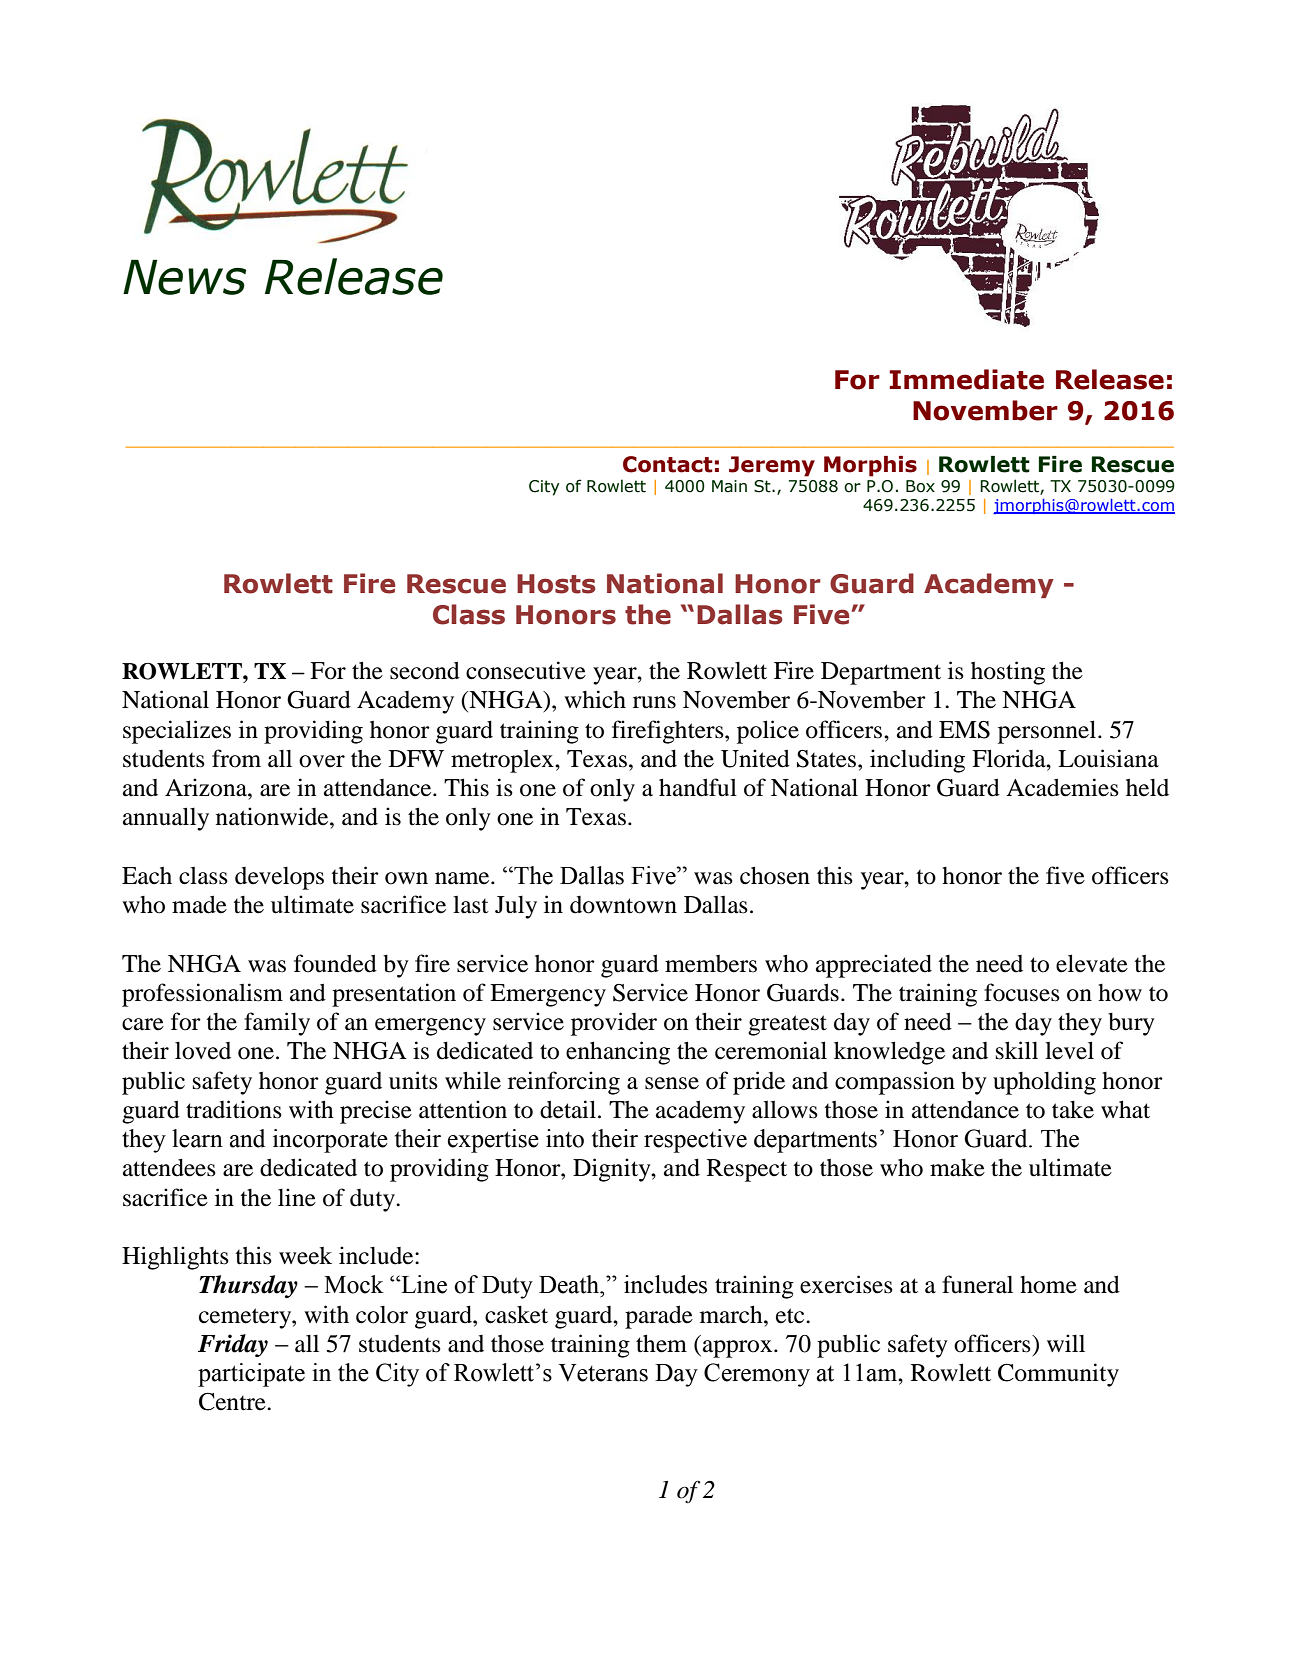 The width and height of the screenshot is (1297, 1678). Describe the element at coordinates (668, 464) in the screenshot. I see `Contact` at that location.
